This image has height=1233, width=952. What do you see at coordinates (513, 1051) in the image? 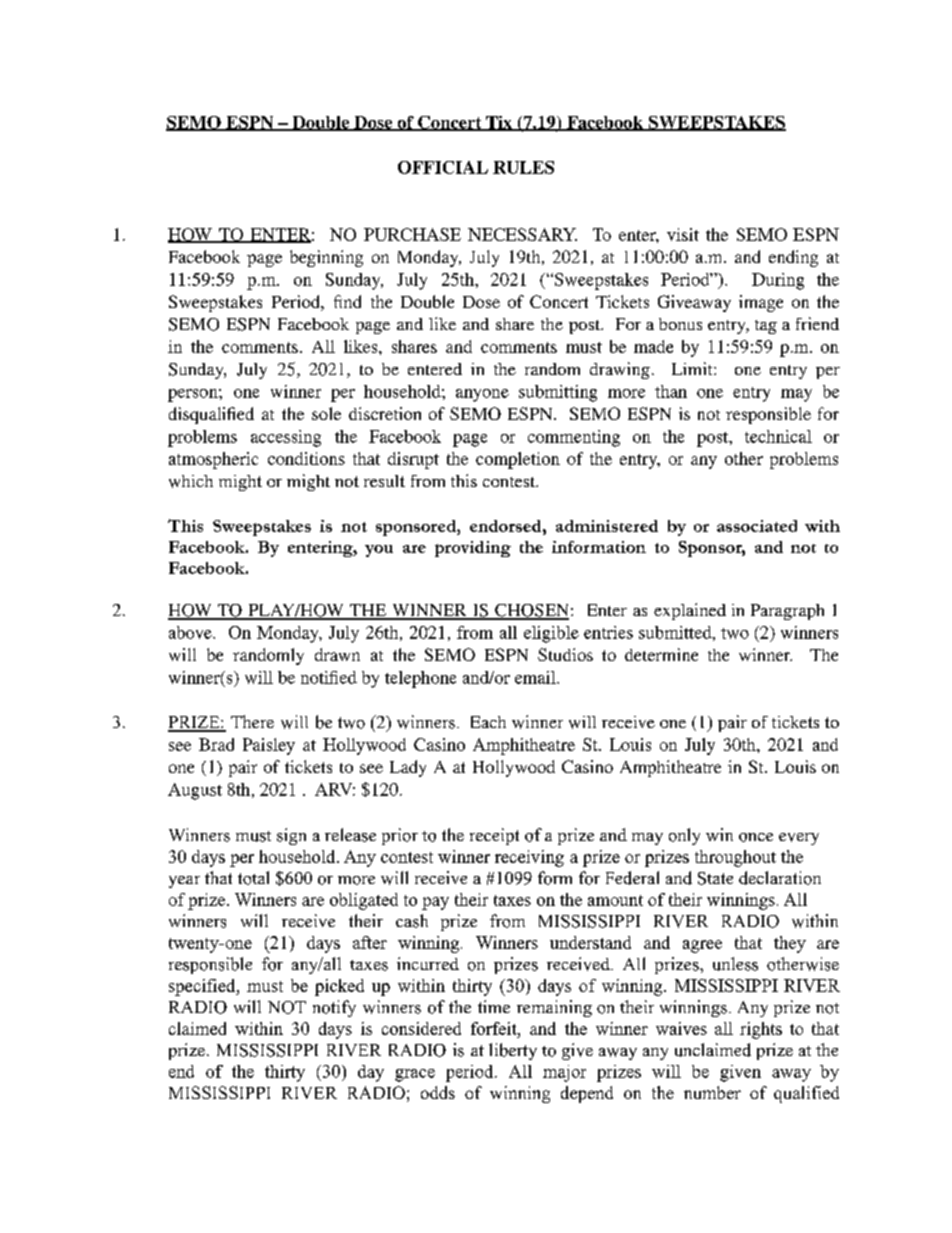
I see `liberty` at bounding box center [513, 1051].
